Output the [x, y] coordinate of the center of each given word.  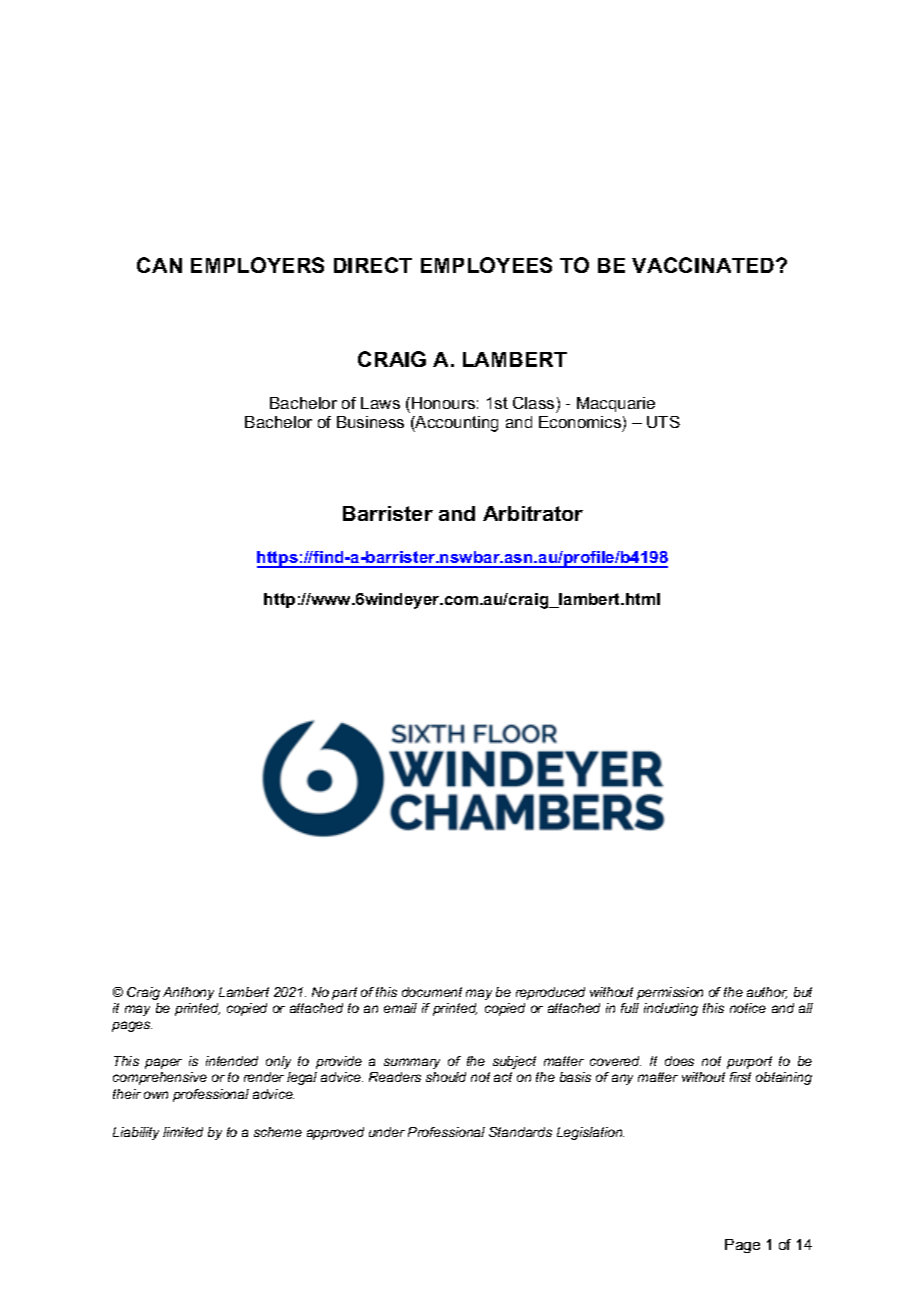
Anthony [188, 993]
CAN [159, 265]
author [767, 993]
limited [183, 1132]
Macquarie [616, 404]
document [432, 992]
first [740, 1077]
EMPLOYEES [486, 265]
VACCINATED [704, 265]
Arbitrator [533, 513]
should [446, 1077]
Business [370, 422]
